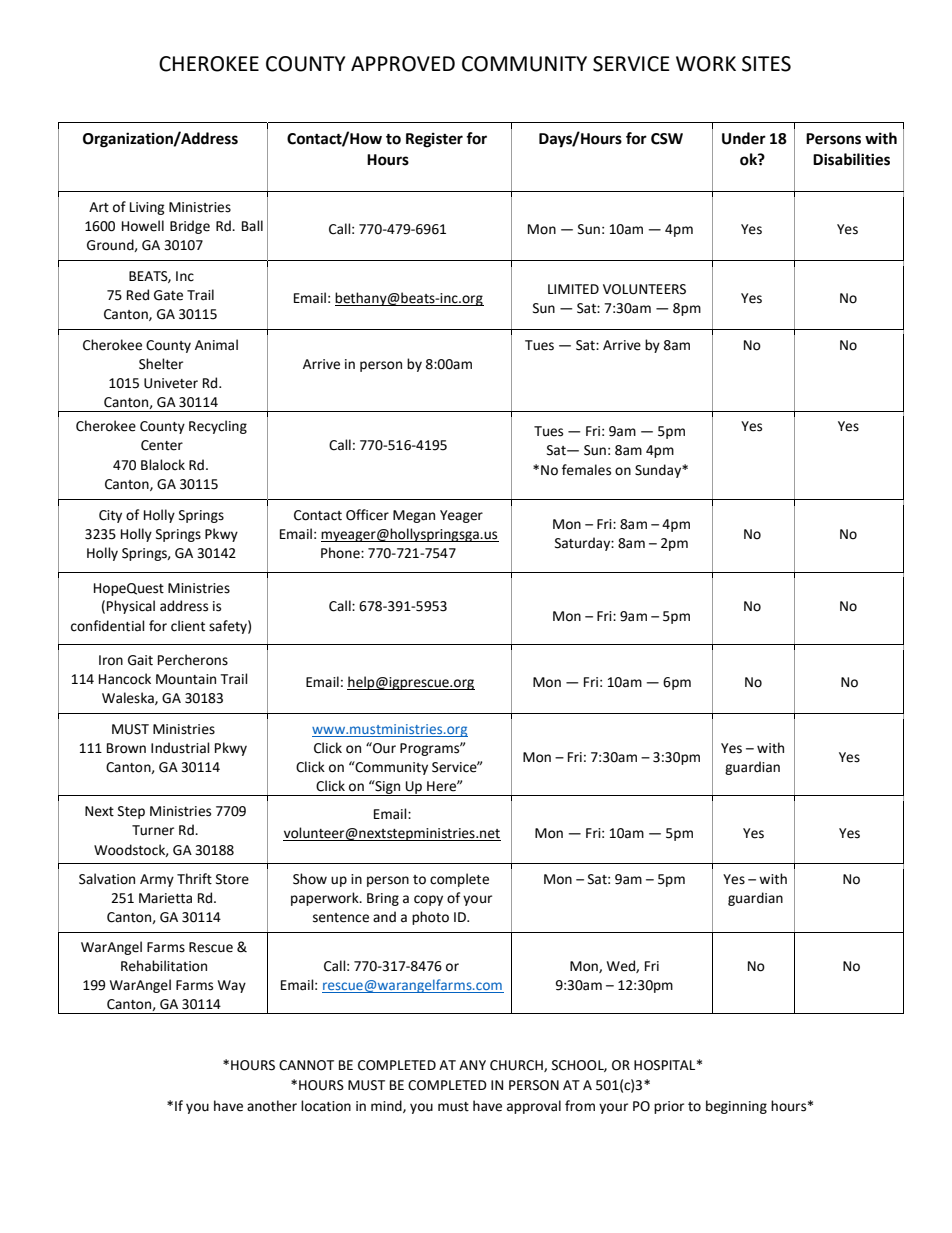  Describe the element at coordinates (180, 748) in the document. I see `Industrial` at that location.
